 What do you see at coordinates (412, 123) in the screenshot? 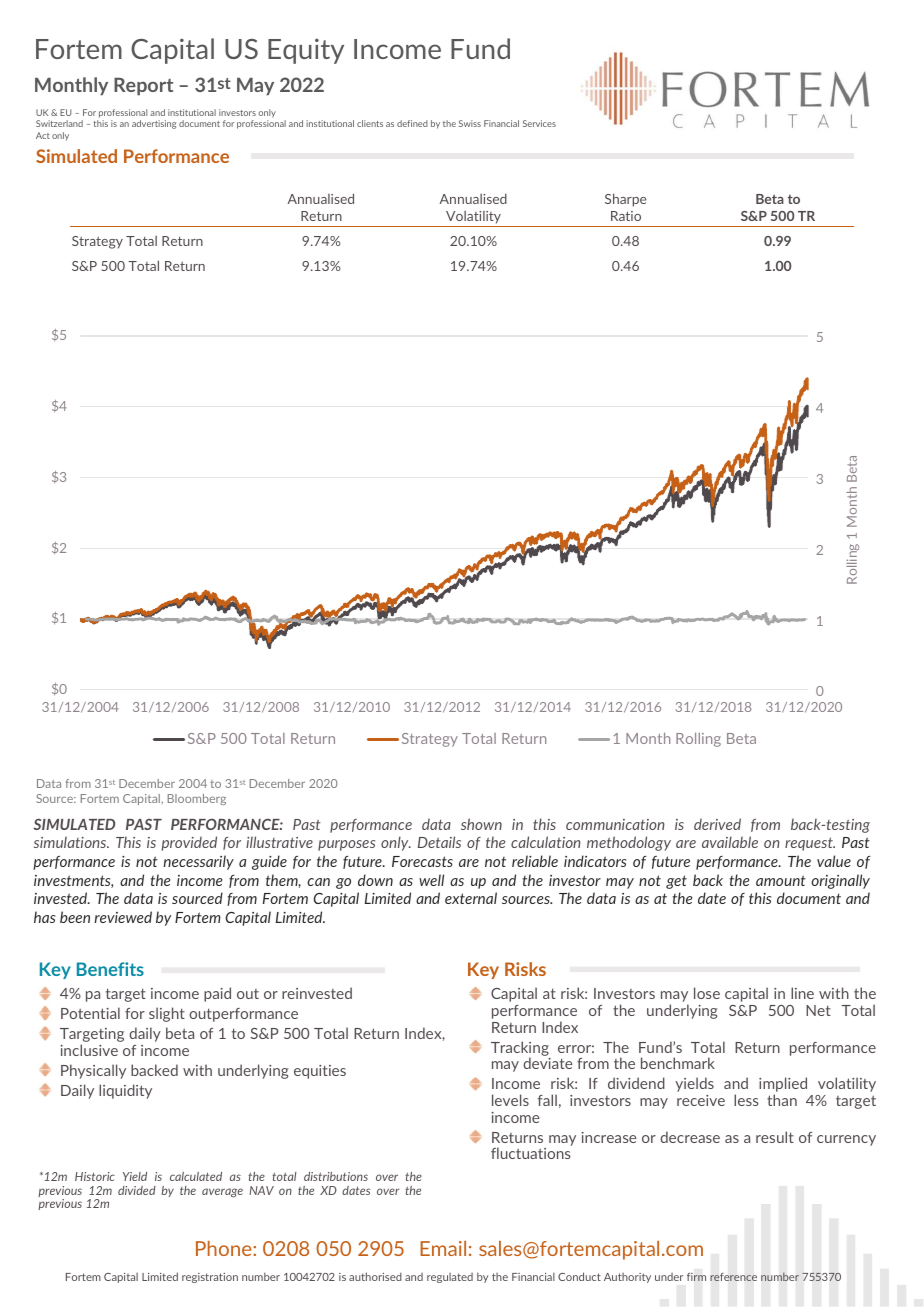
I see `defined` at bounding box center [412, 123].
